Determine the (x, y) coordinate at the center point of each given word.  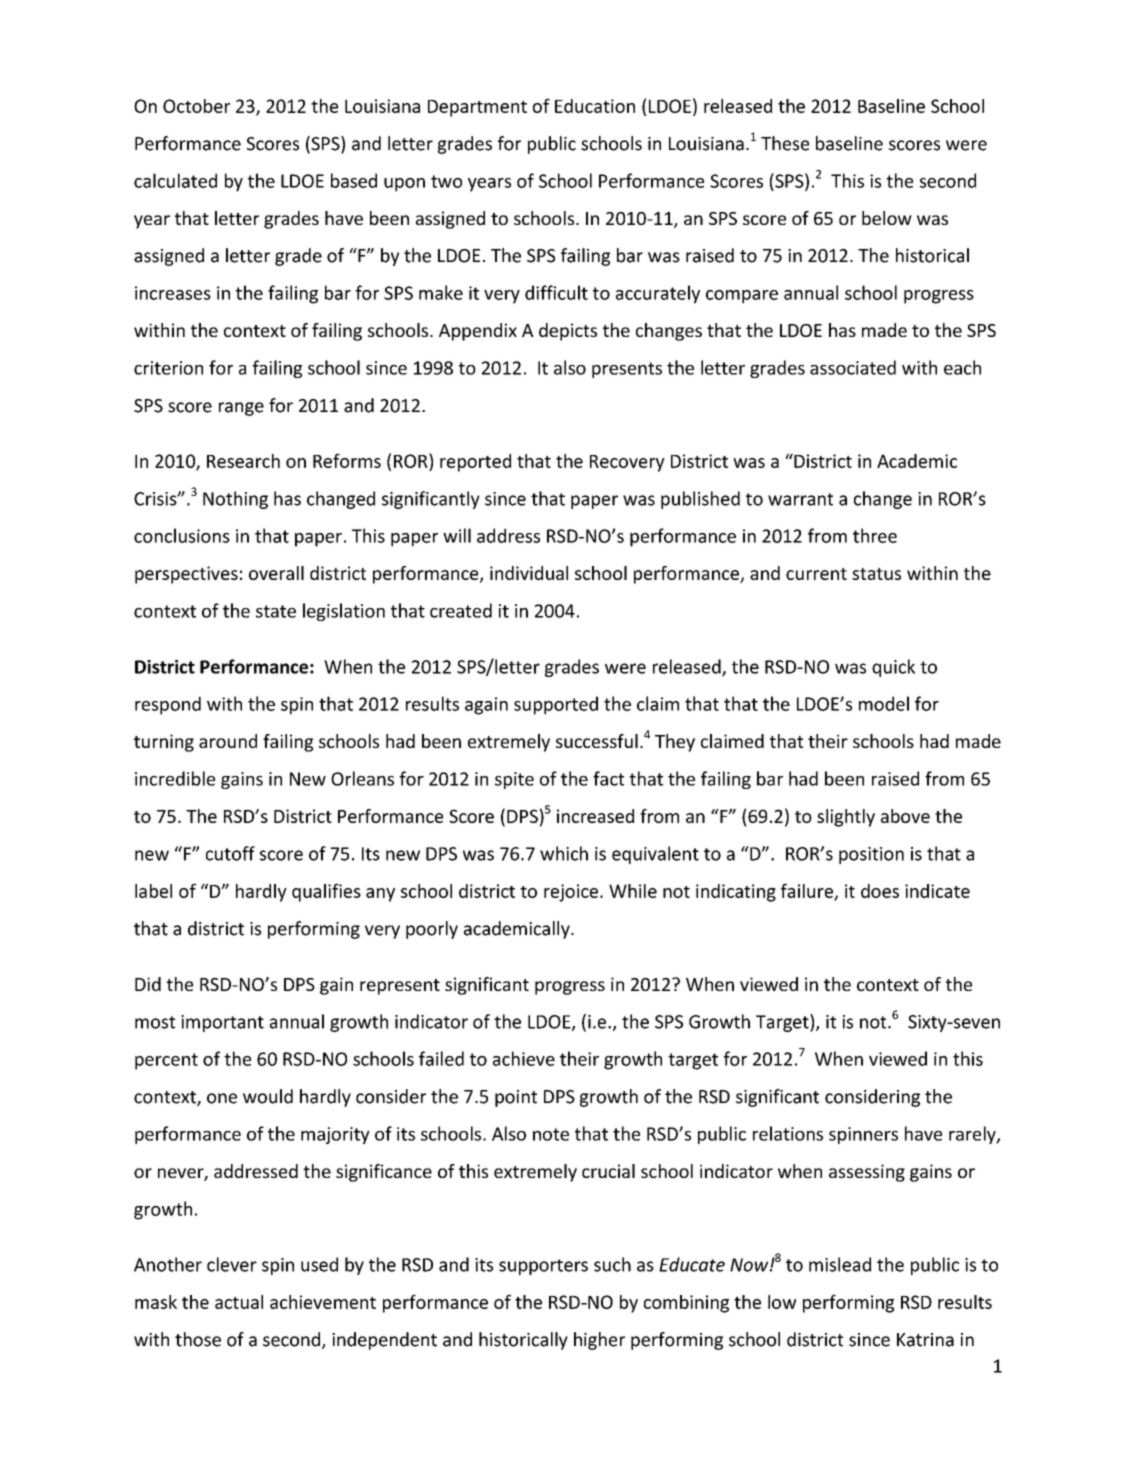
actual (239, 1302)
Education (595, 106)
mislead (840, 1264)
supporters (543, 1267)
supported (556, 705)
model (884, 703)
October (196, 106)
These (785, 143)
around (228, 741)
